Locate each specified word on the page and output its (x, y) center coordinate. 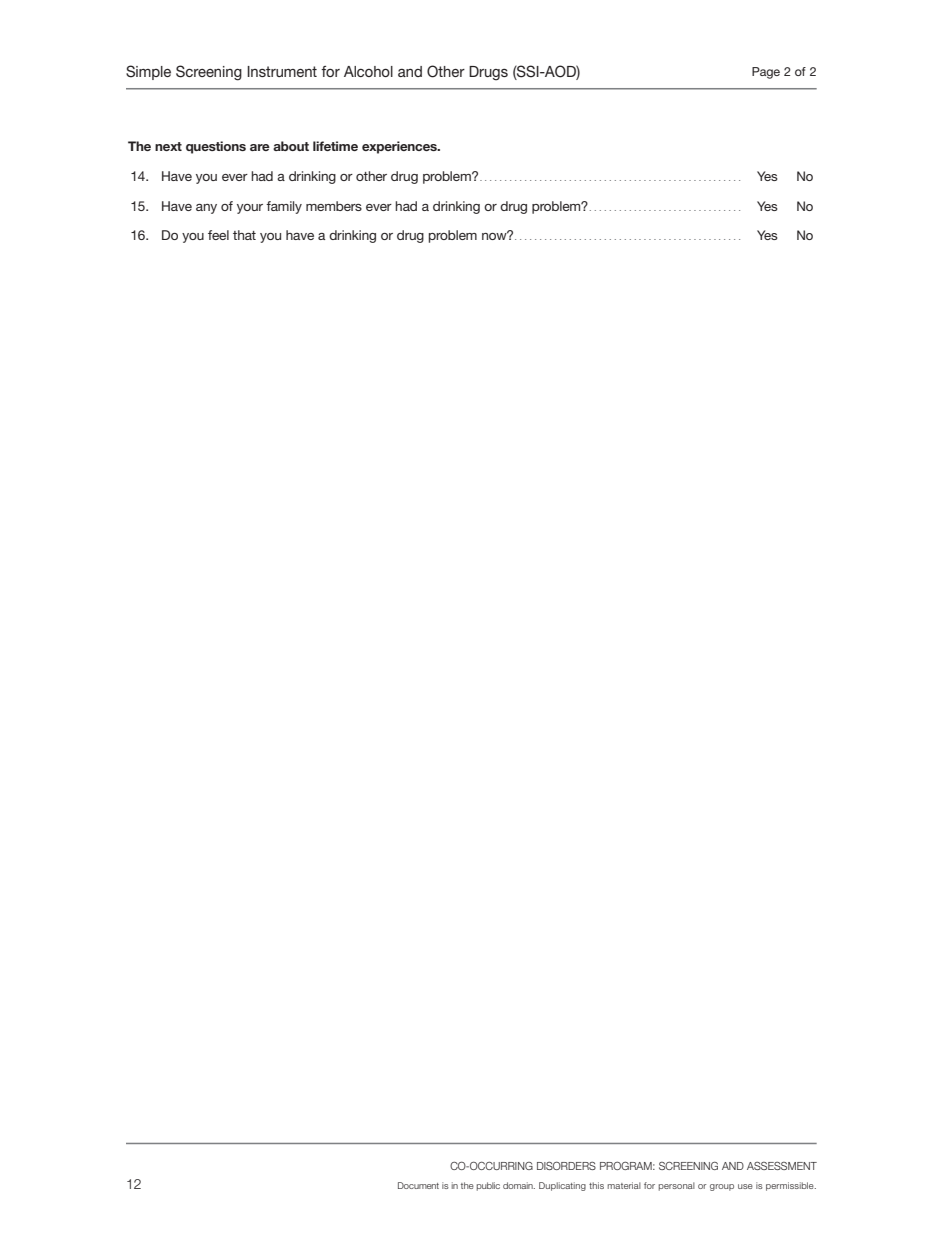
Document (418, 1185)
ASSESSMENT (782, 1166)
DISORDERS (566, 1165)
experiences (400, 147)
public (488, 1186)
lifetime (335, 146)
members (334, 206)
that (244, 235)
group (722, 1187)
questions (216, 147)
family (284, 207)
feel (218, 235)
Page (766, 73)
